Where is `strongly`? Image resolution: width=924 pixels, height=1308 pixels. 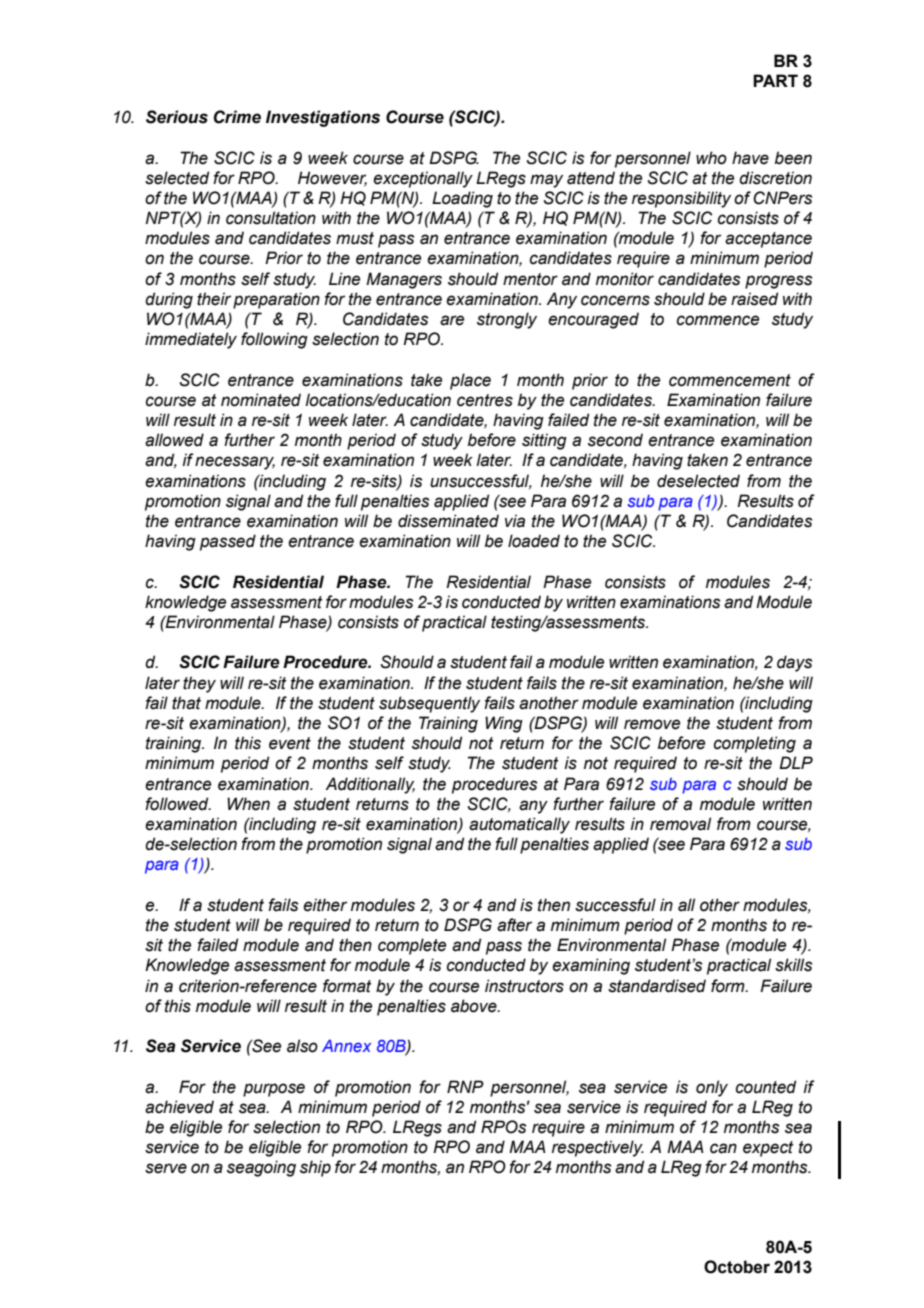 strongly is located at coordinates (507, 320).
